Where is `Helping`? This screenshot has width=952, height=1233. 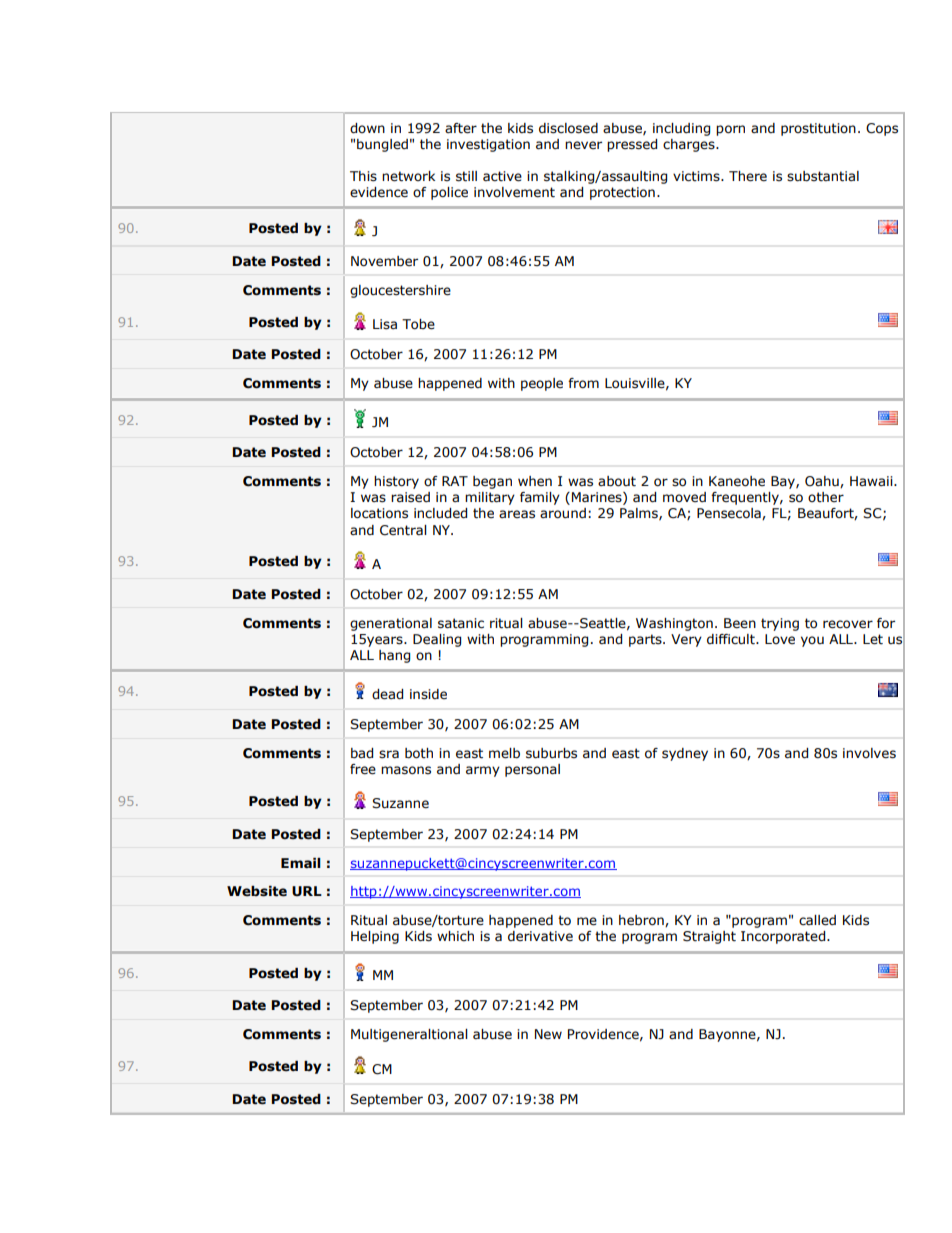
Helping is located at coordinates (375, 937).
